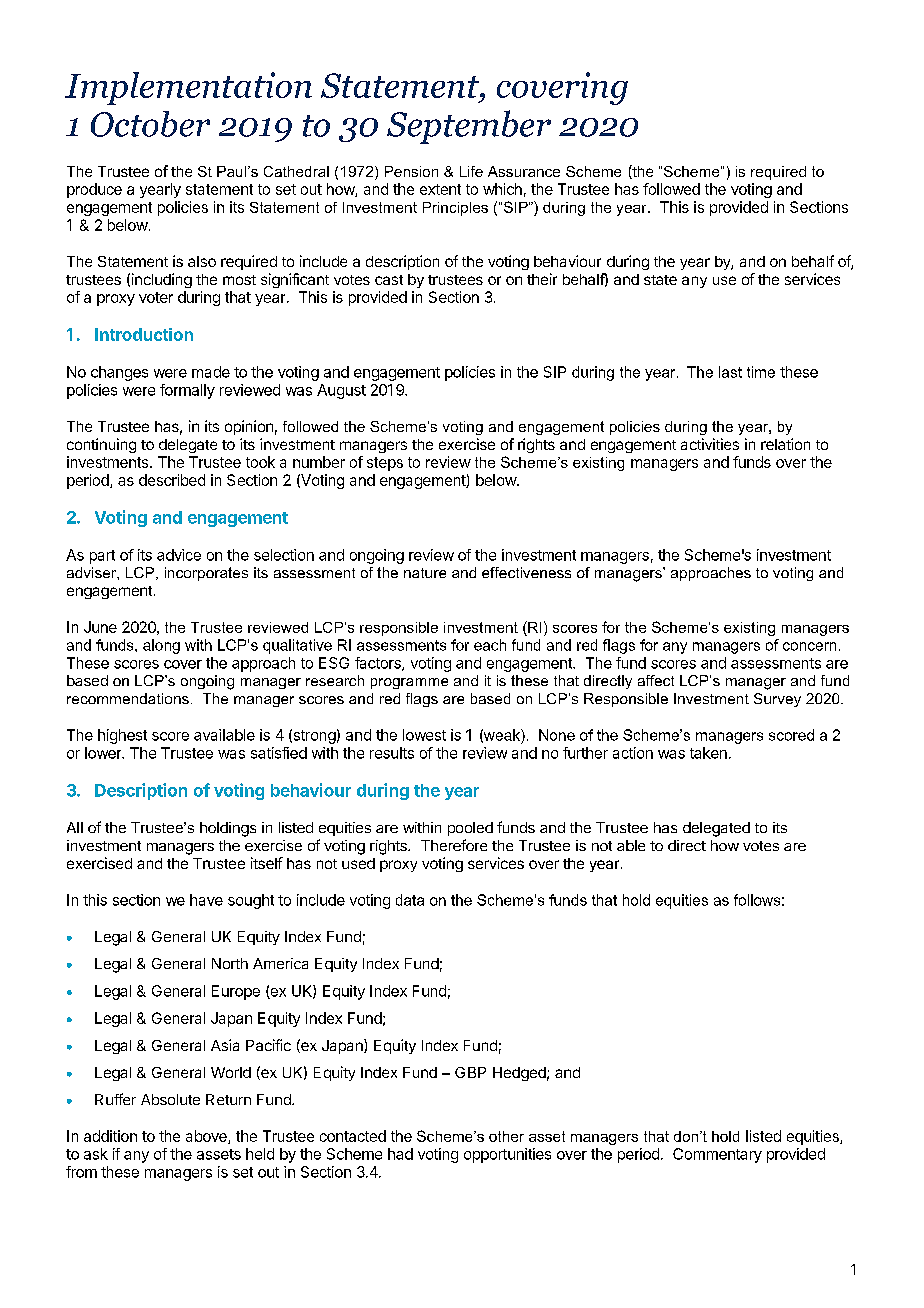 This screenshot has width=924, height=1308. Describe the element at coordinates (717, 1155) in the screenshot. I see `Commentary` at that location.
